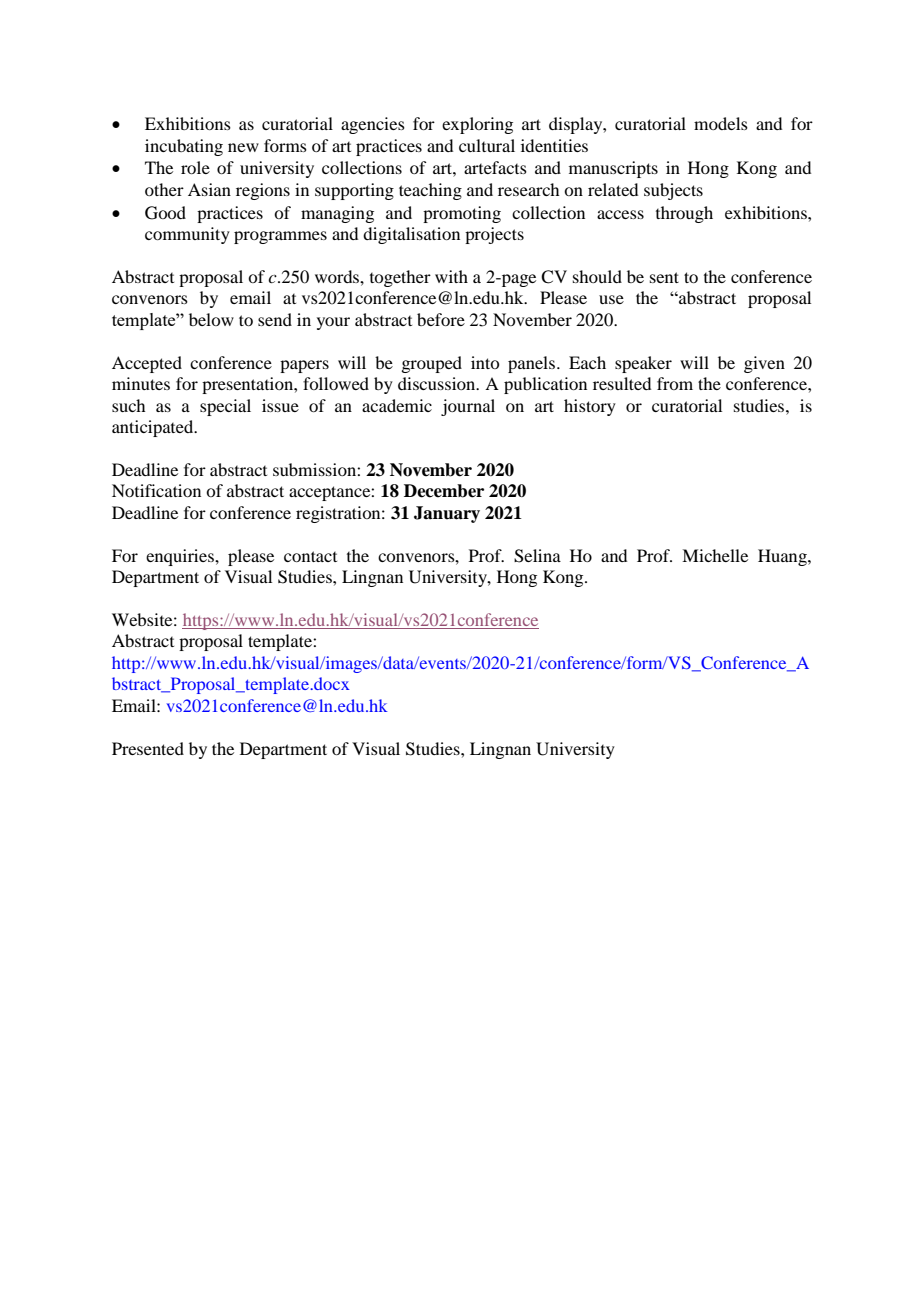 The height and width of the screenshot is (1308, 924). What do you see at coordinates (184, 147) in the screenshot?
I see `incubating` at bounding box center [184, 147].
